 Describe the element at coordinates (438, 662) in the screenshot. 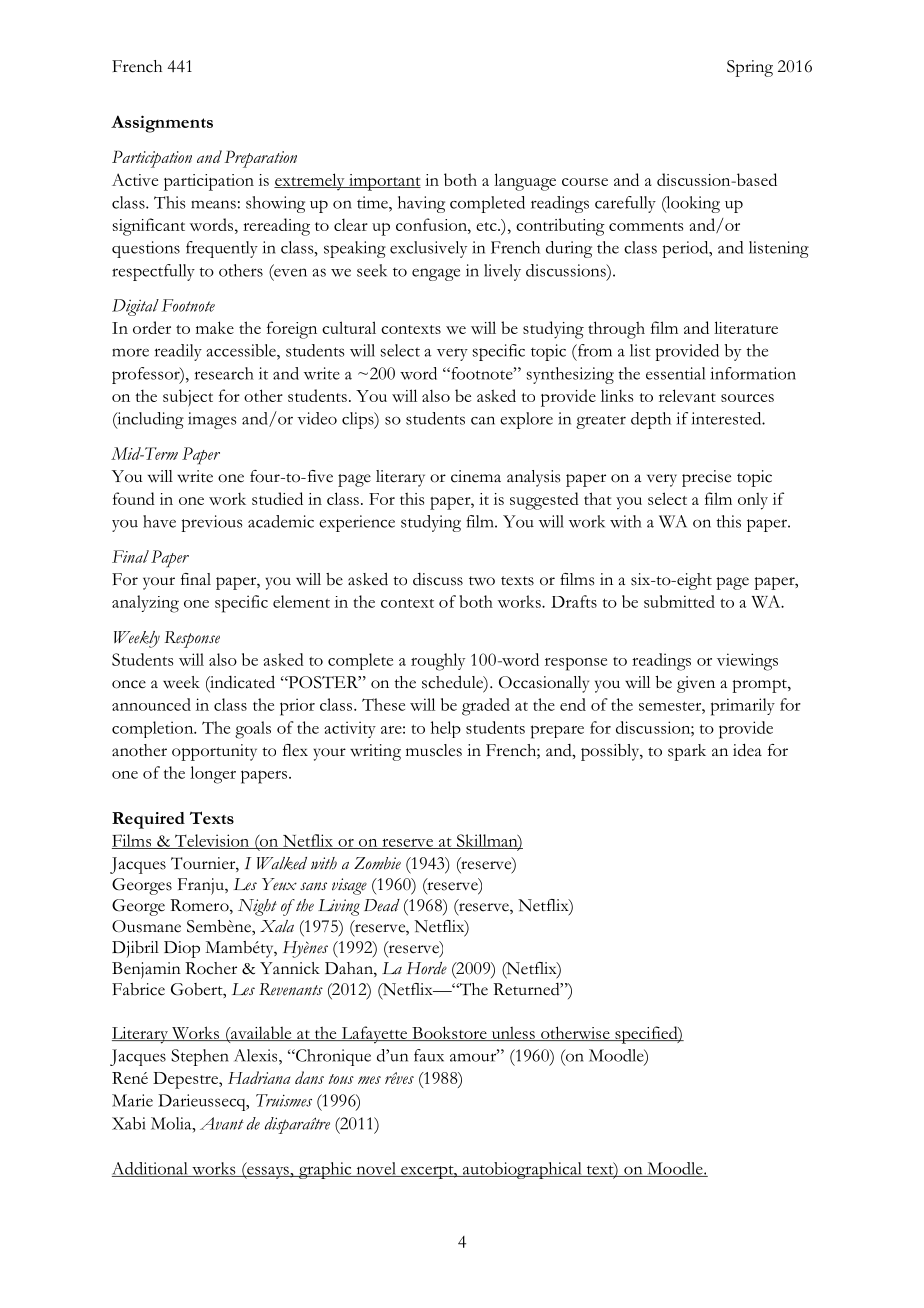

I see `roughly` at that location.
